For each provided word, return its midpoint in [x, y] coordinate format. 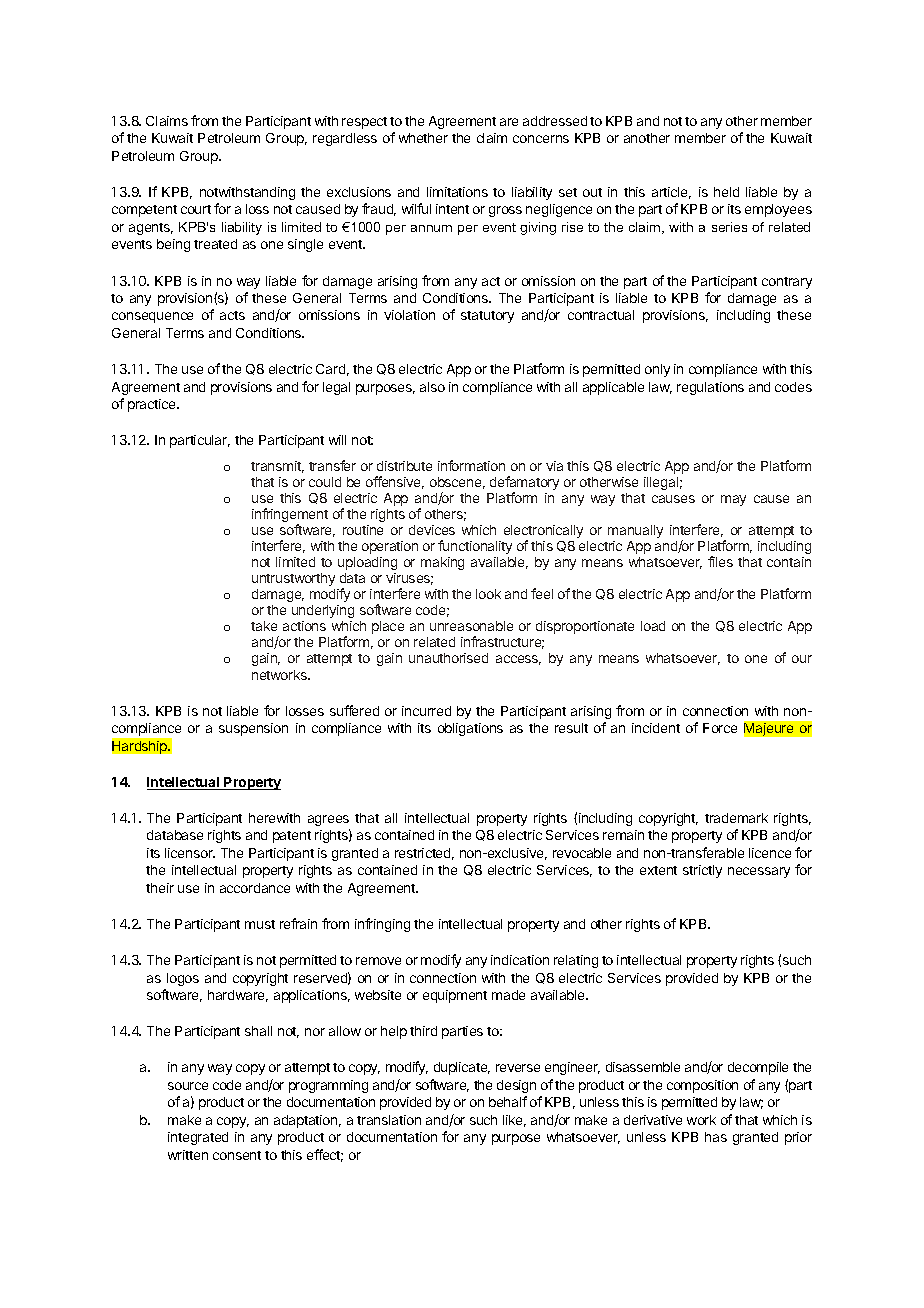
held [726, 192]
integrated [198, 1138]
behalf [508, 1101]
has [716, 1137]
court [196, 209]
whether [423, 138]
